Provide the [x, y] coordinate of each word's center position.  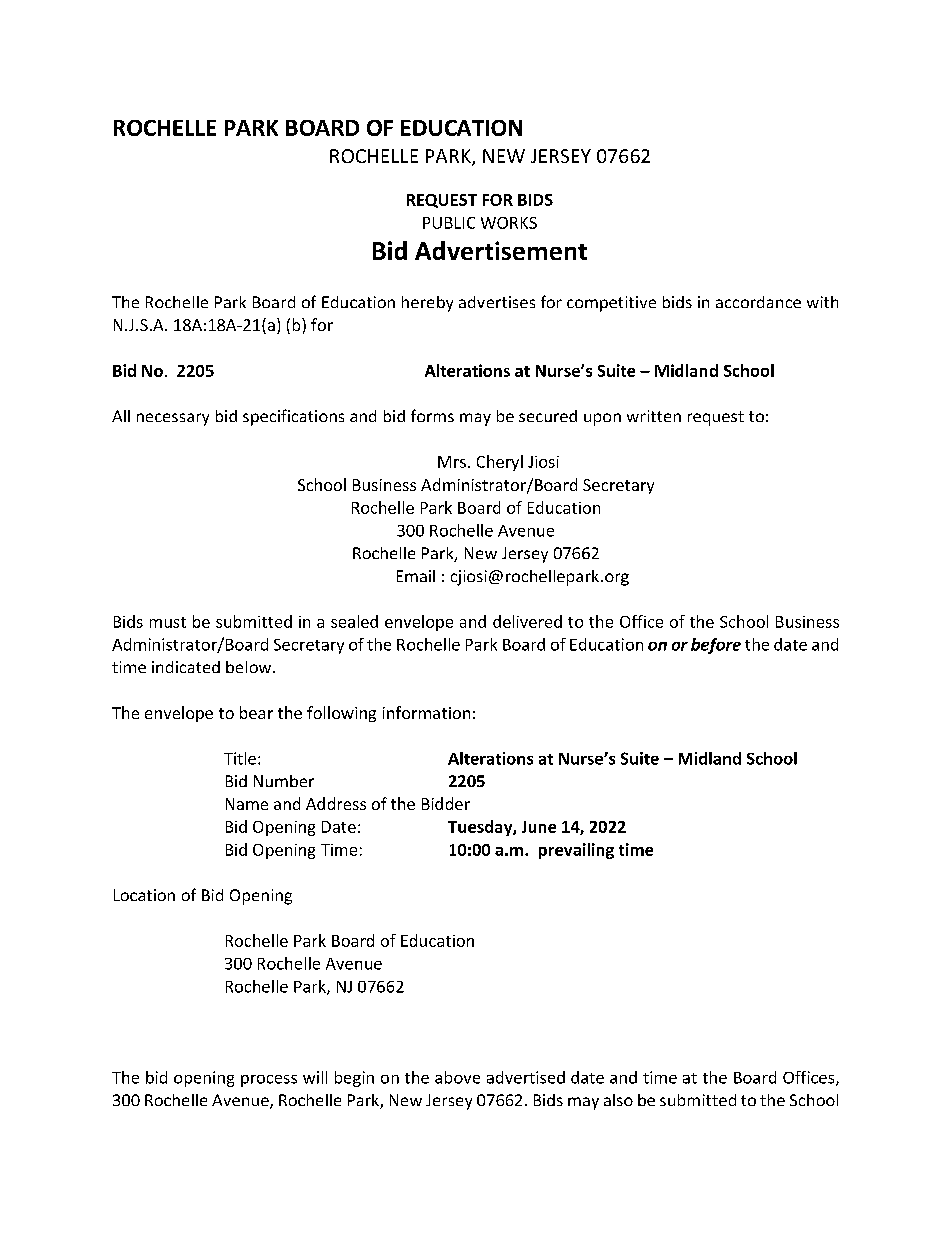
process [269, 1081]
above [457, 1077]
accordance [758, 302]
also [618, 1100]
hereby [427, 304]
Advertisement [501, 250]
